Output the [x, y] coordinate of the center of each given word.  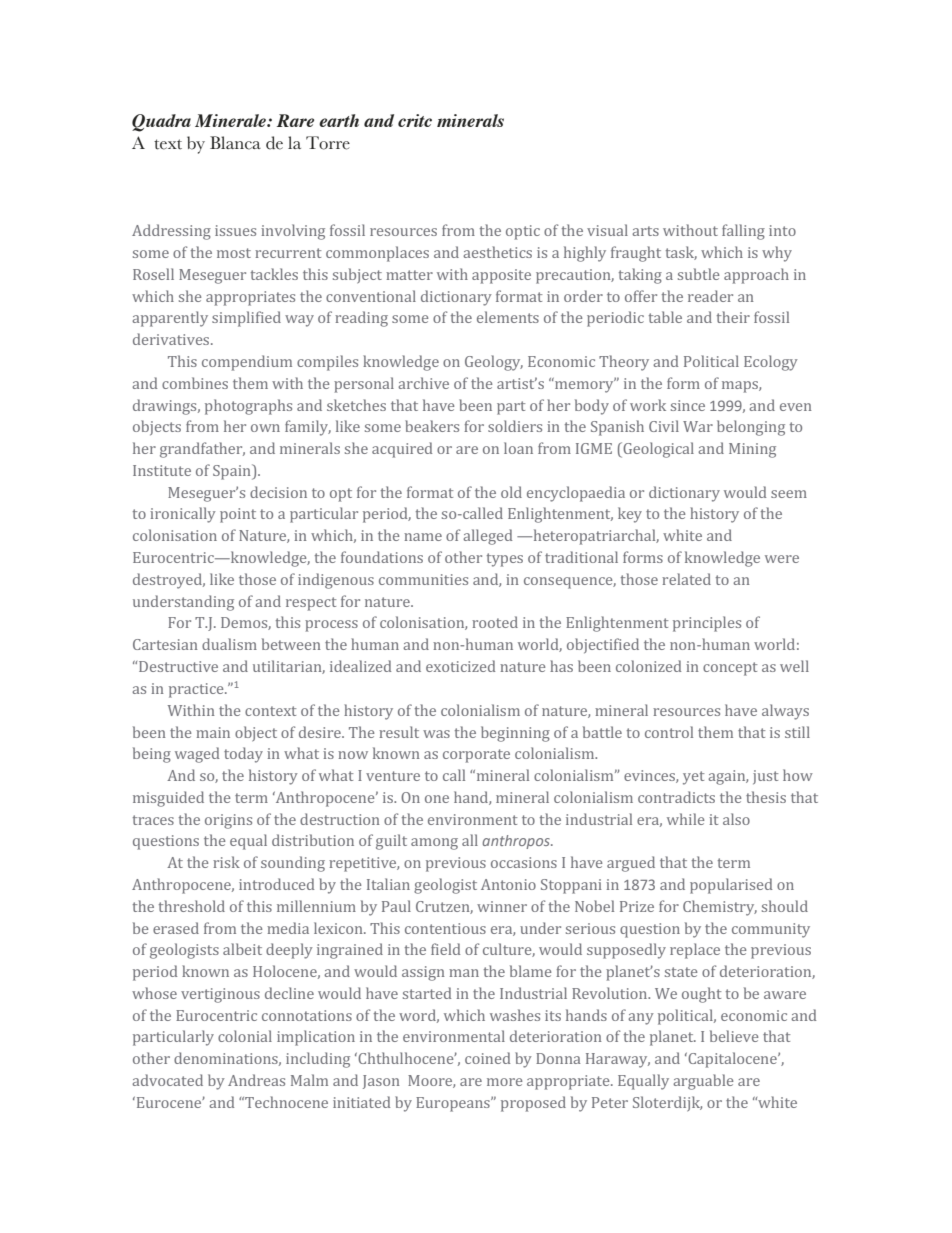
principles [707, 624]
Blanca [235, 143]
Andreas [256, 1080]
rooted [495, 622]
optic [523, 232]
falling [743, 232]
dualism [229, 644]
